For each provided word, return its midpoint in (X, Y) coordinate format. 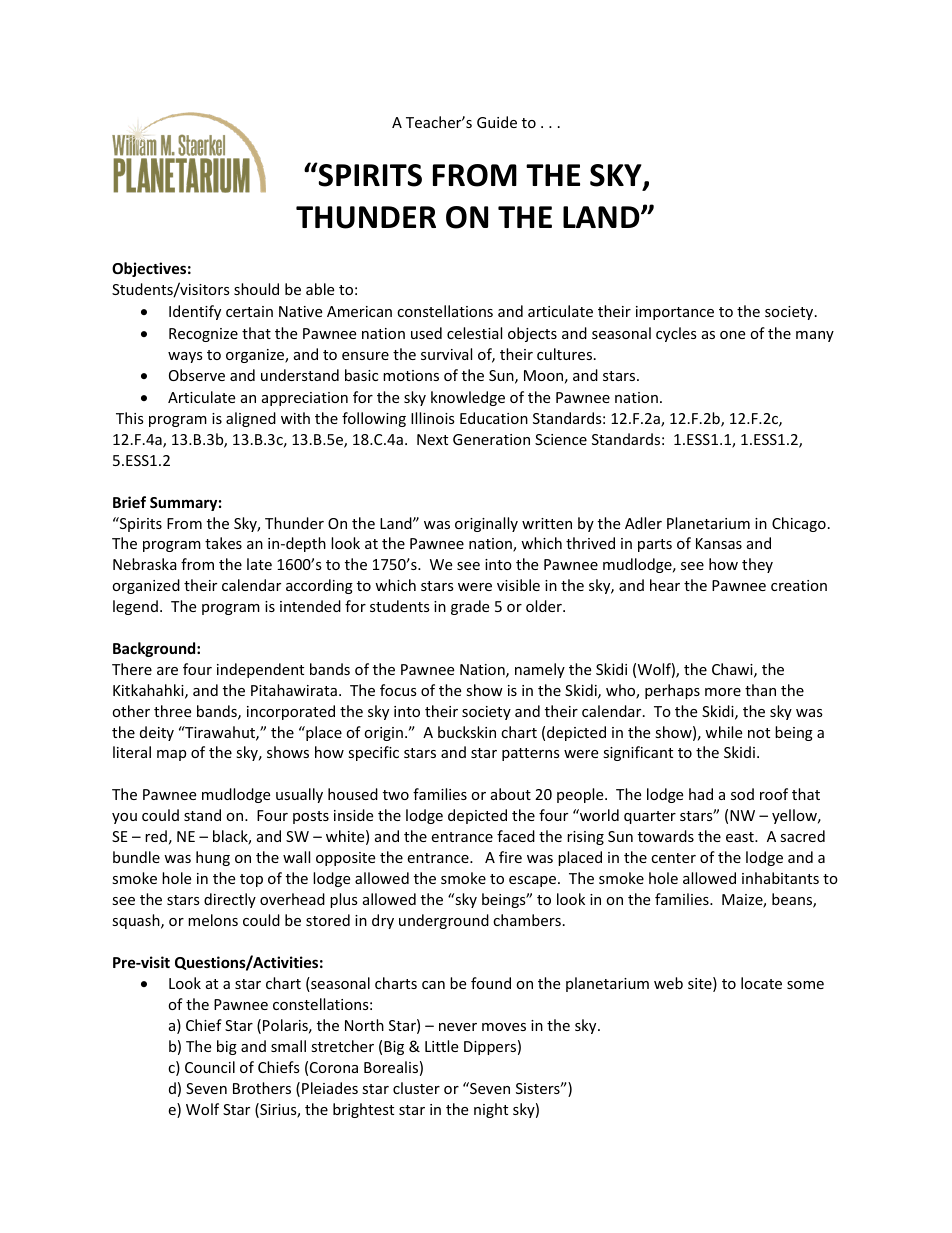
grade (470, 607)
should (256, 289)
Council (210, 1067)
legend (135, 607)
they (757, 565)
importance (675, 313)
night (491, 1110)
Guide (497, 122)
